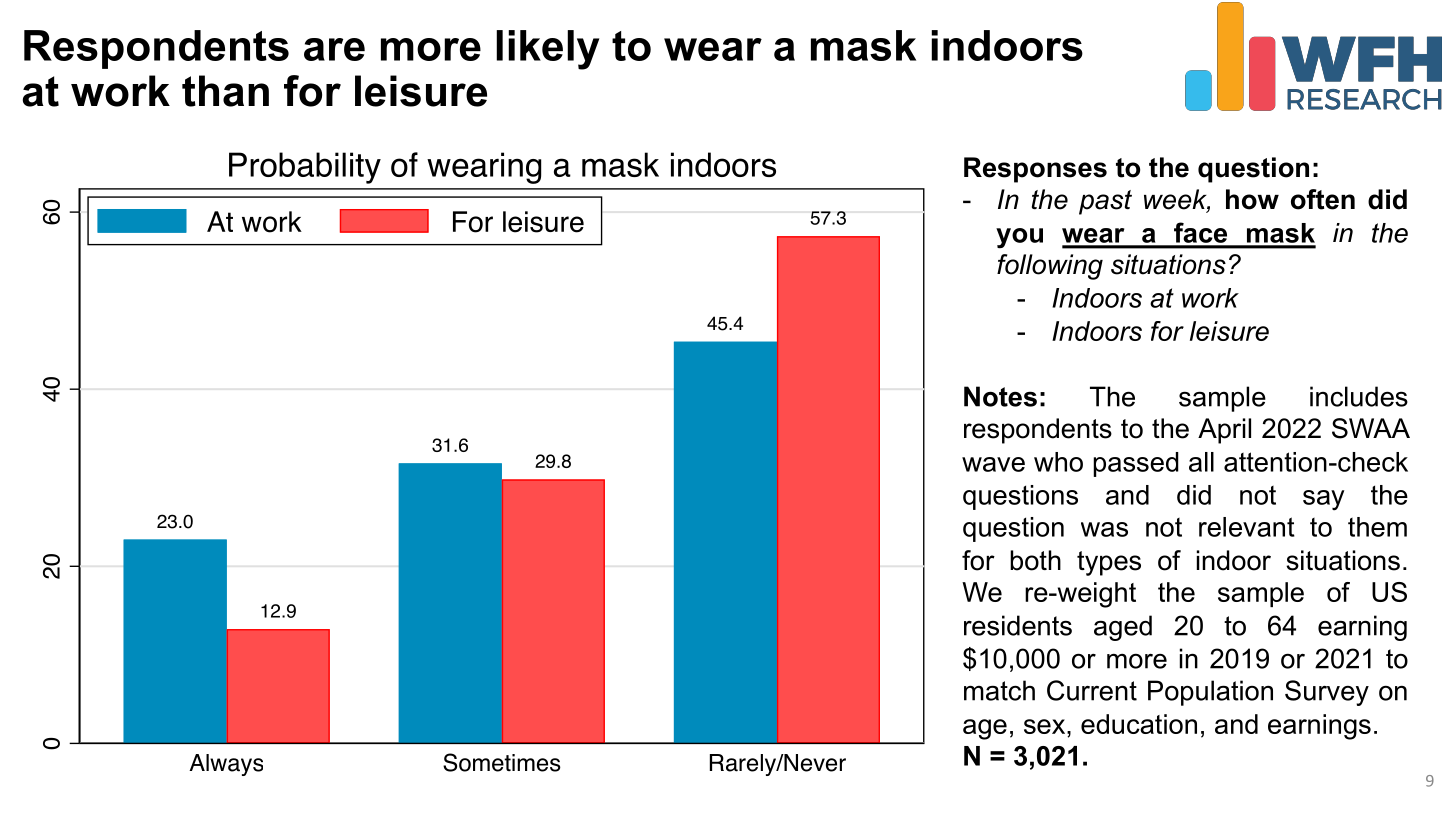 Image resolution: width=1456 pixels, height=819 pixels. What do you see at coordinates (225, 91) in the screenshot?
I see `than` at bounding box center [225, 91].
